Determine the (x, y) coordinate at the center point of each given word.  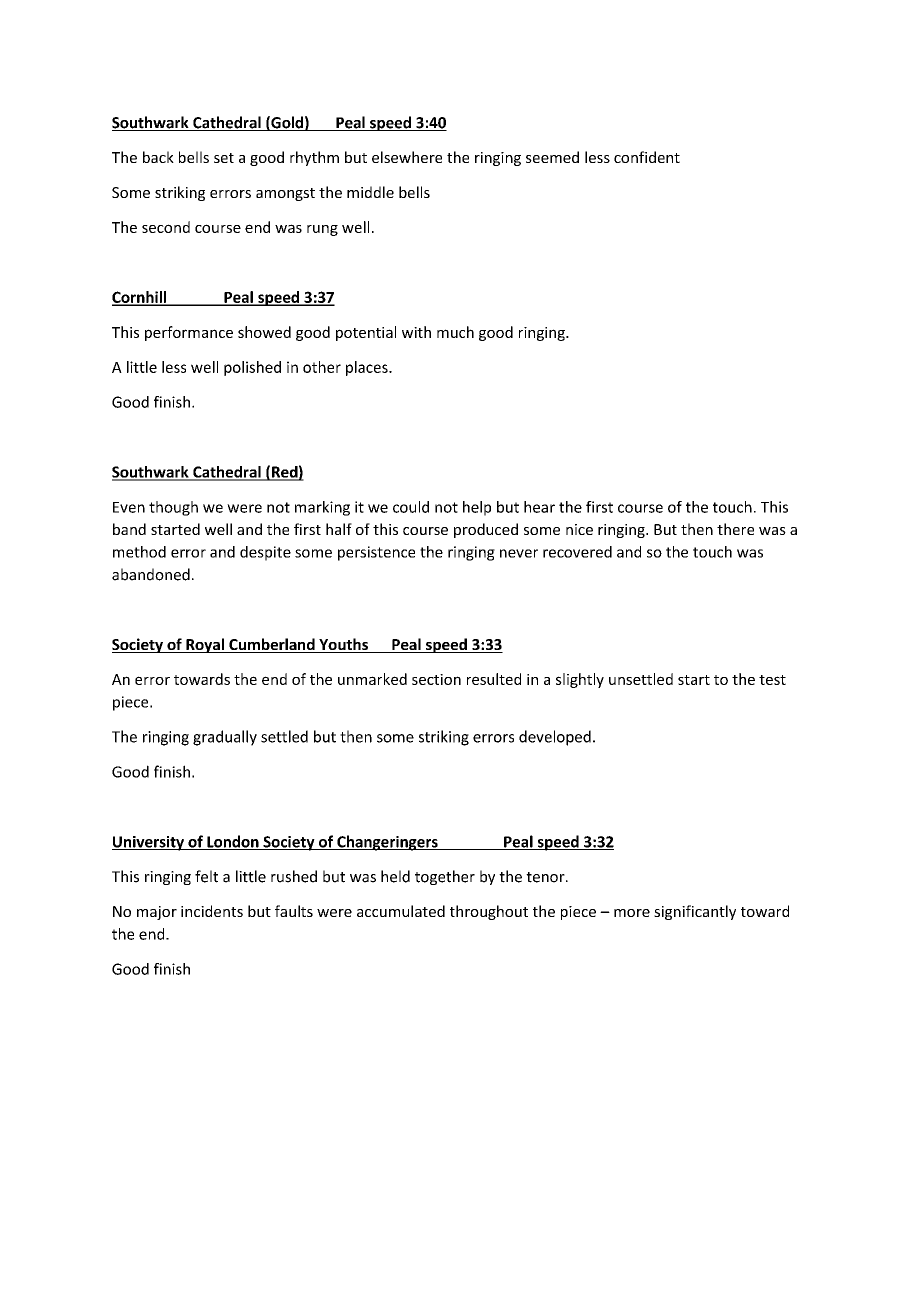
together (445, 877)
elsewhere (407, 157)
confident (647, 157)
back (158, 157)
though (173, 508)
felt (206, 876)
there (735, 529)
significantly (695, 912)
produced (486, 530)
